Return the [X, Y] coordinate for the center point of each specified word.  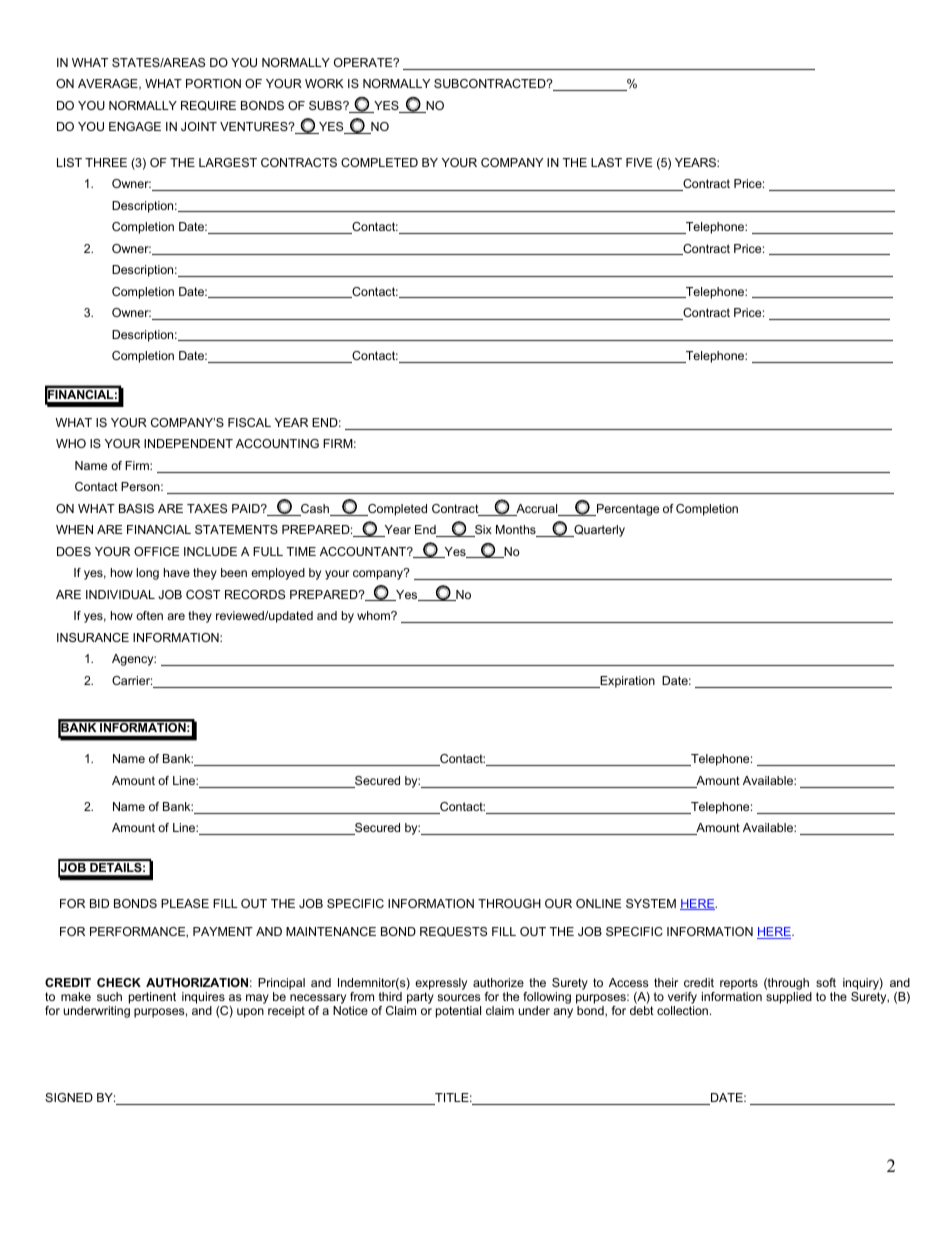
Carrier [132, 680]
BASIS [136, 508]
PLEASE [185, 903]
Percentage [627, 510]
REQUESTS [453, 932]
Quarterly [598, 531]
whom [374, 615]
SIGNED [69, 1097]
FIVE [639, 162]
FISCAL [249, 422]
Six [482, 531]
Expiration [626, 682]
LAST [606, 162]
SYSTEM [651, 903]
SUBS [326, 105]
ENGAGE [135, 126]
